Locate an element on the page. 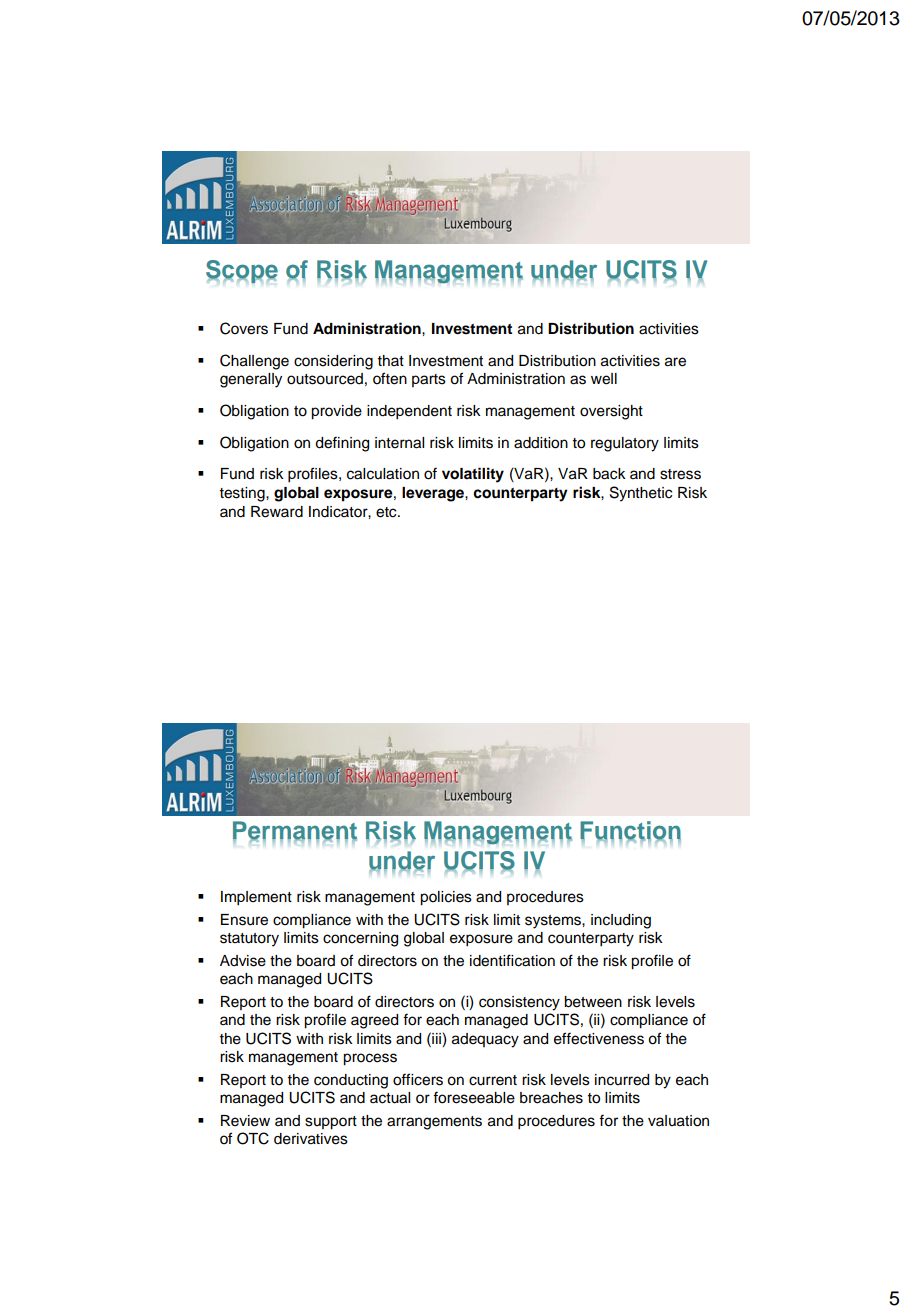 This image has height=1316, width=912. Implement is located at coordinates (256, 898).
